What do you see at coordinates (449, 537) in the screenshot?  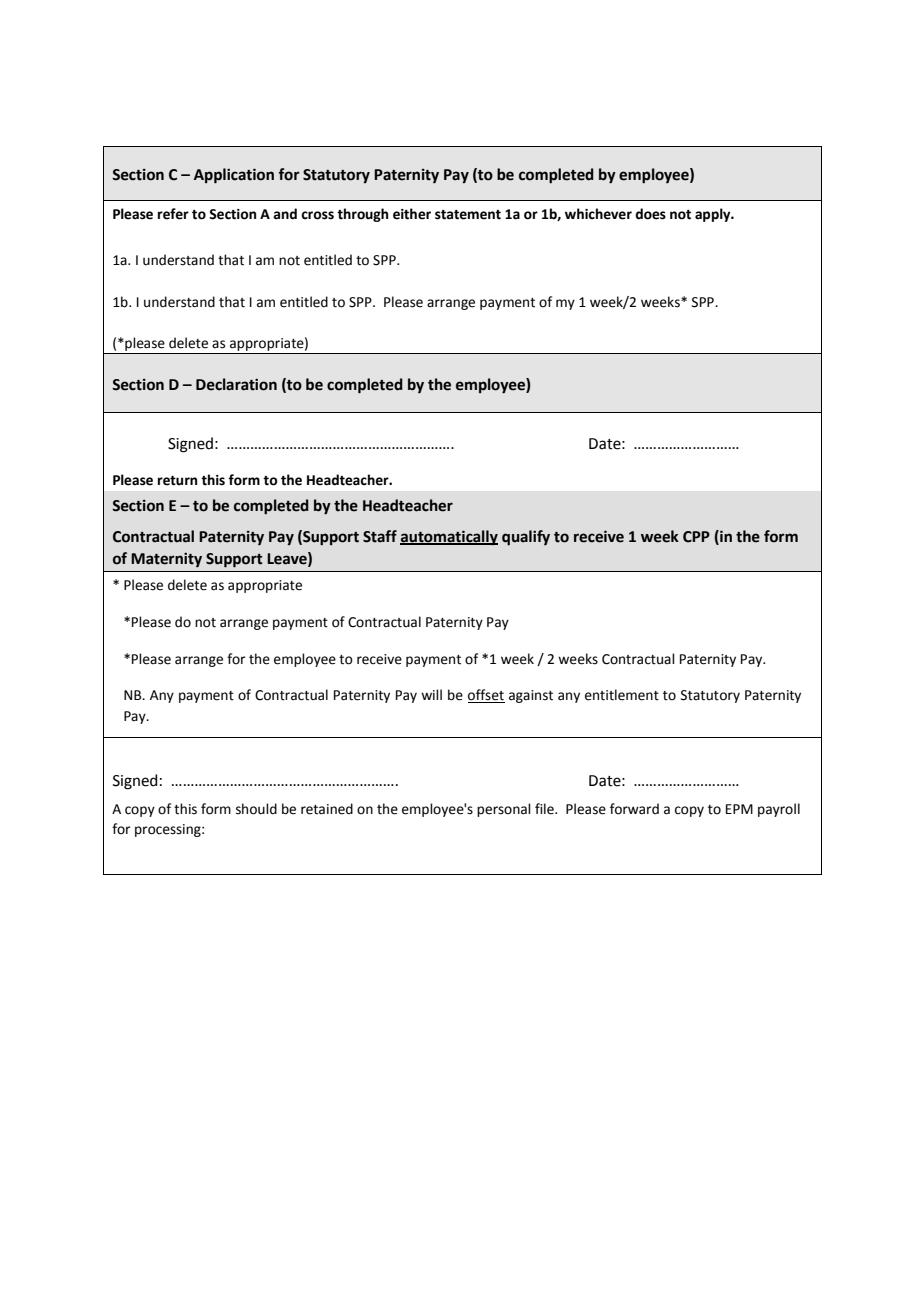 I see `automatically` at bounding box center [449, 537].
